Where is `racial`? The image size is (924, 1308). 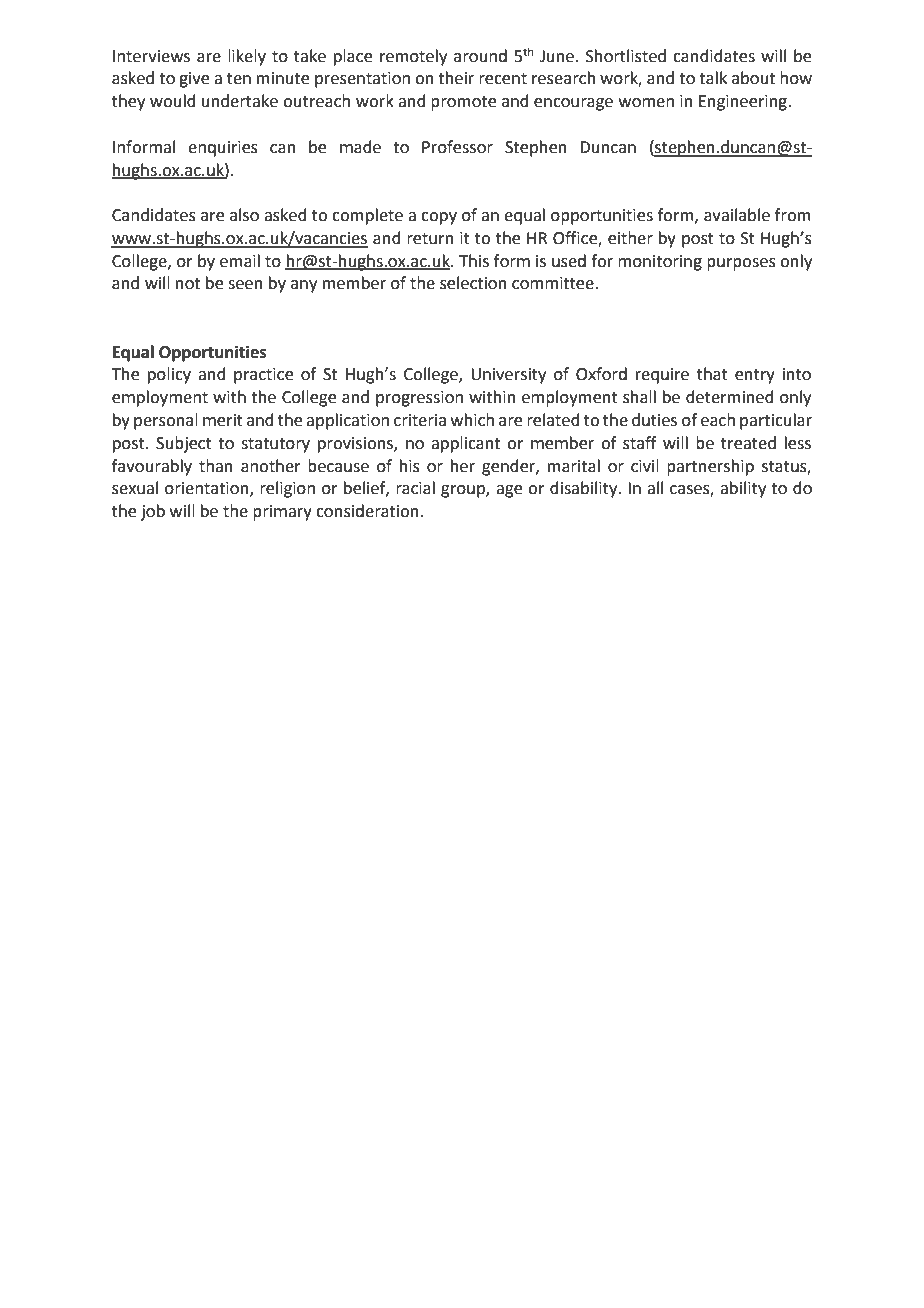 racial is located at coordinates (415, 488).
